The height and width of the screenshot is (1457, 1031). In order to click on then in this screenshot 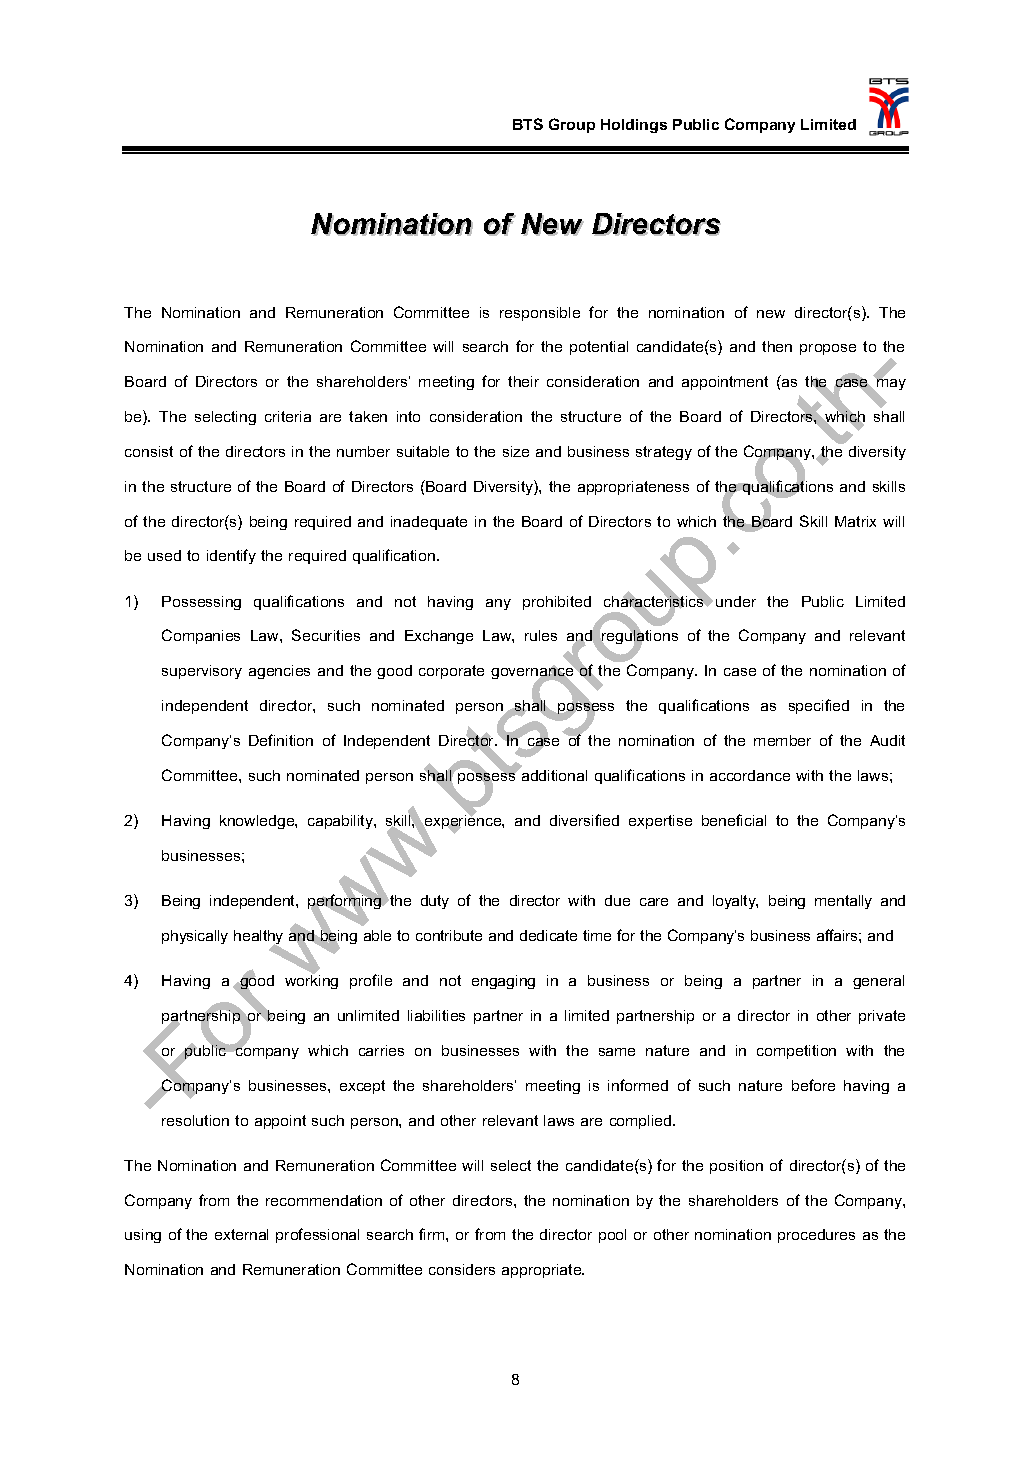, I will do `click(777, 346)`.
